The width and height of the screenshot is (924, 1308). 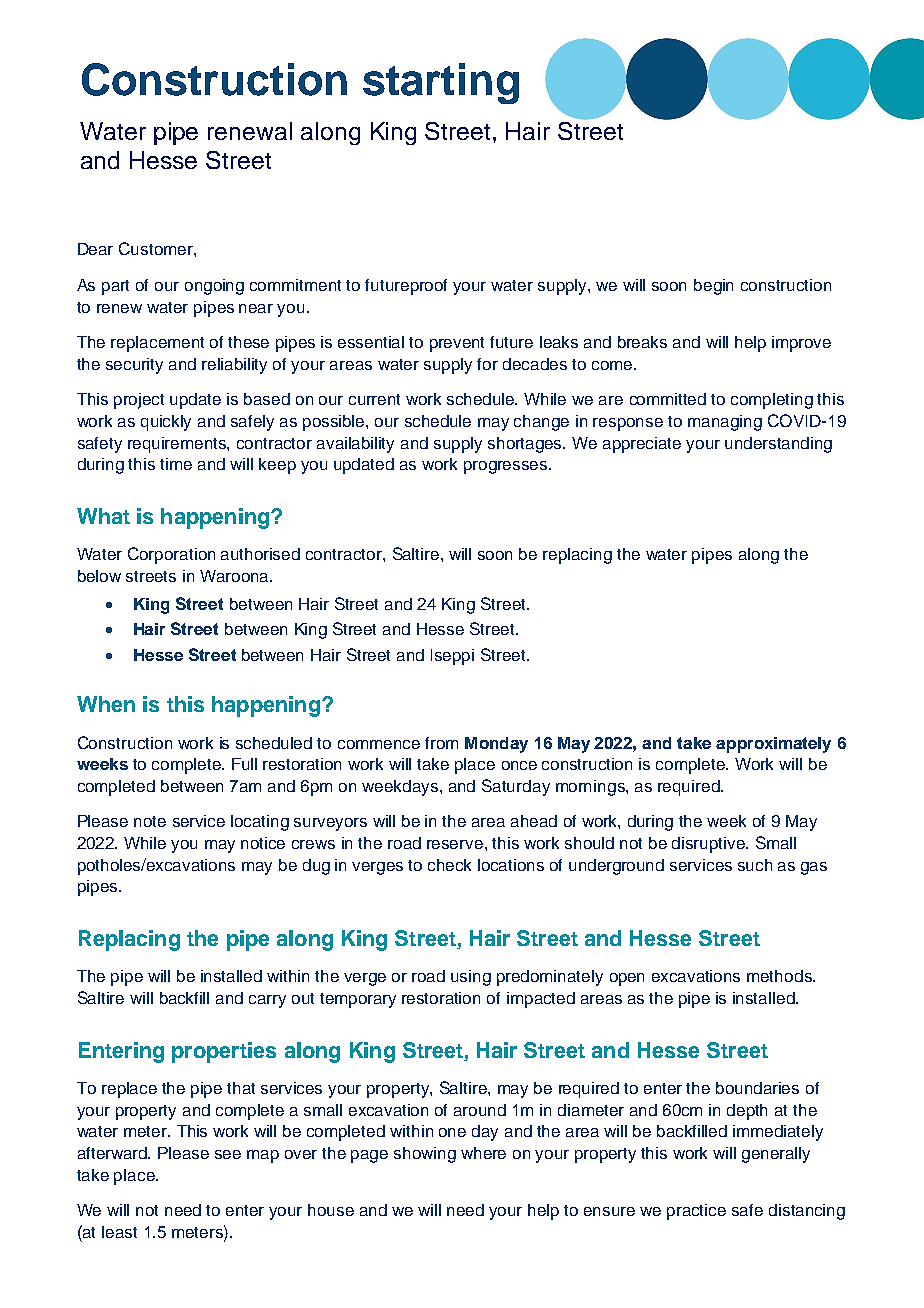 I want to click on Customer, so click(x=157, y=248).
